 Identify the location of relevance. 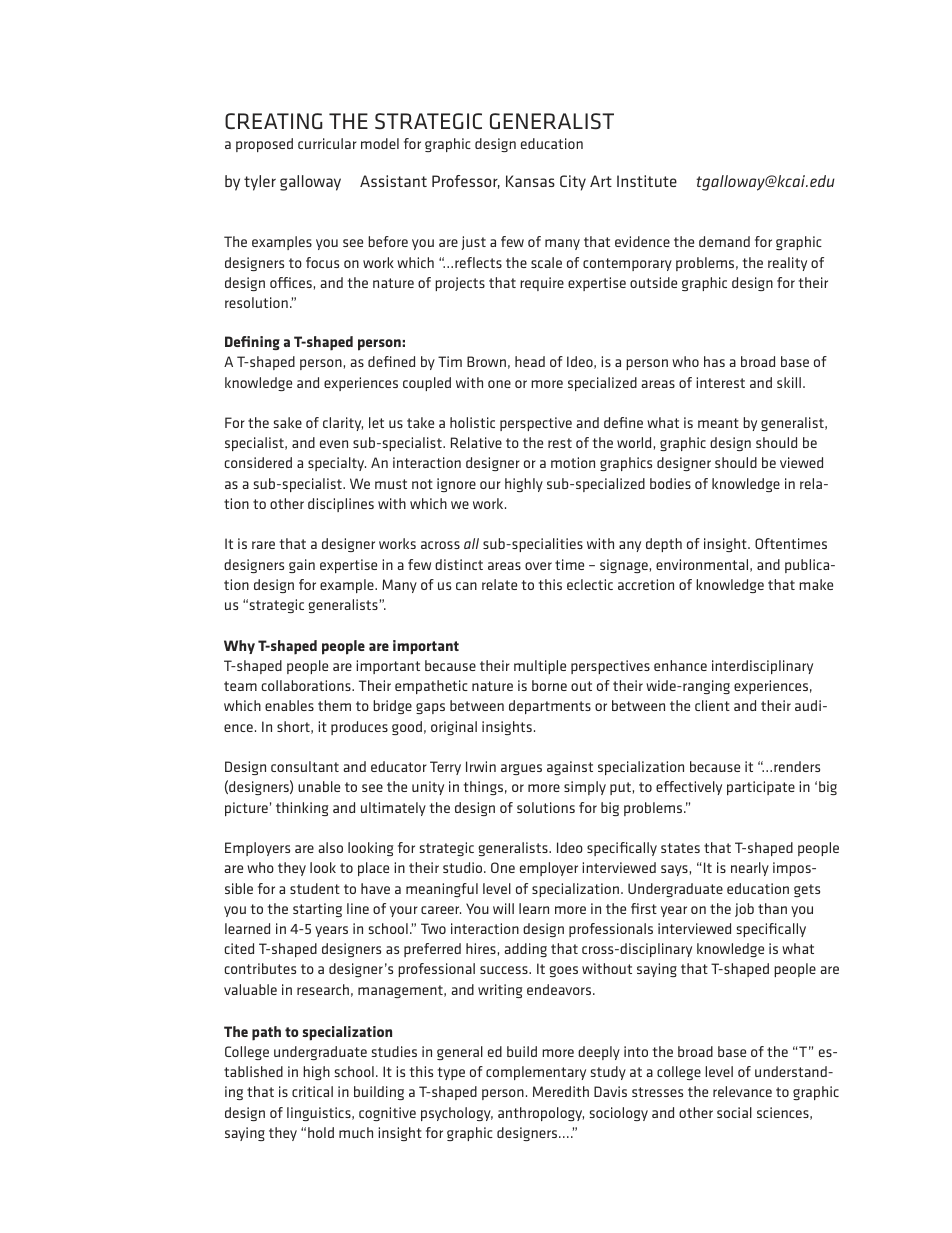
(742, 1091).
